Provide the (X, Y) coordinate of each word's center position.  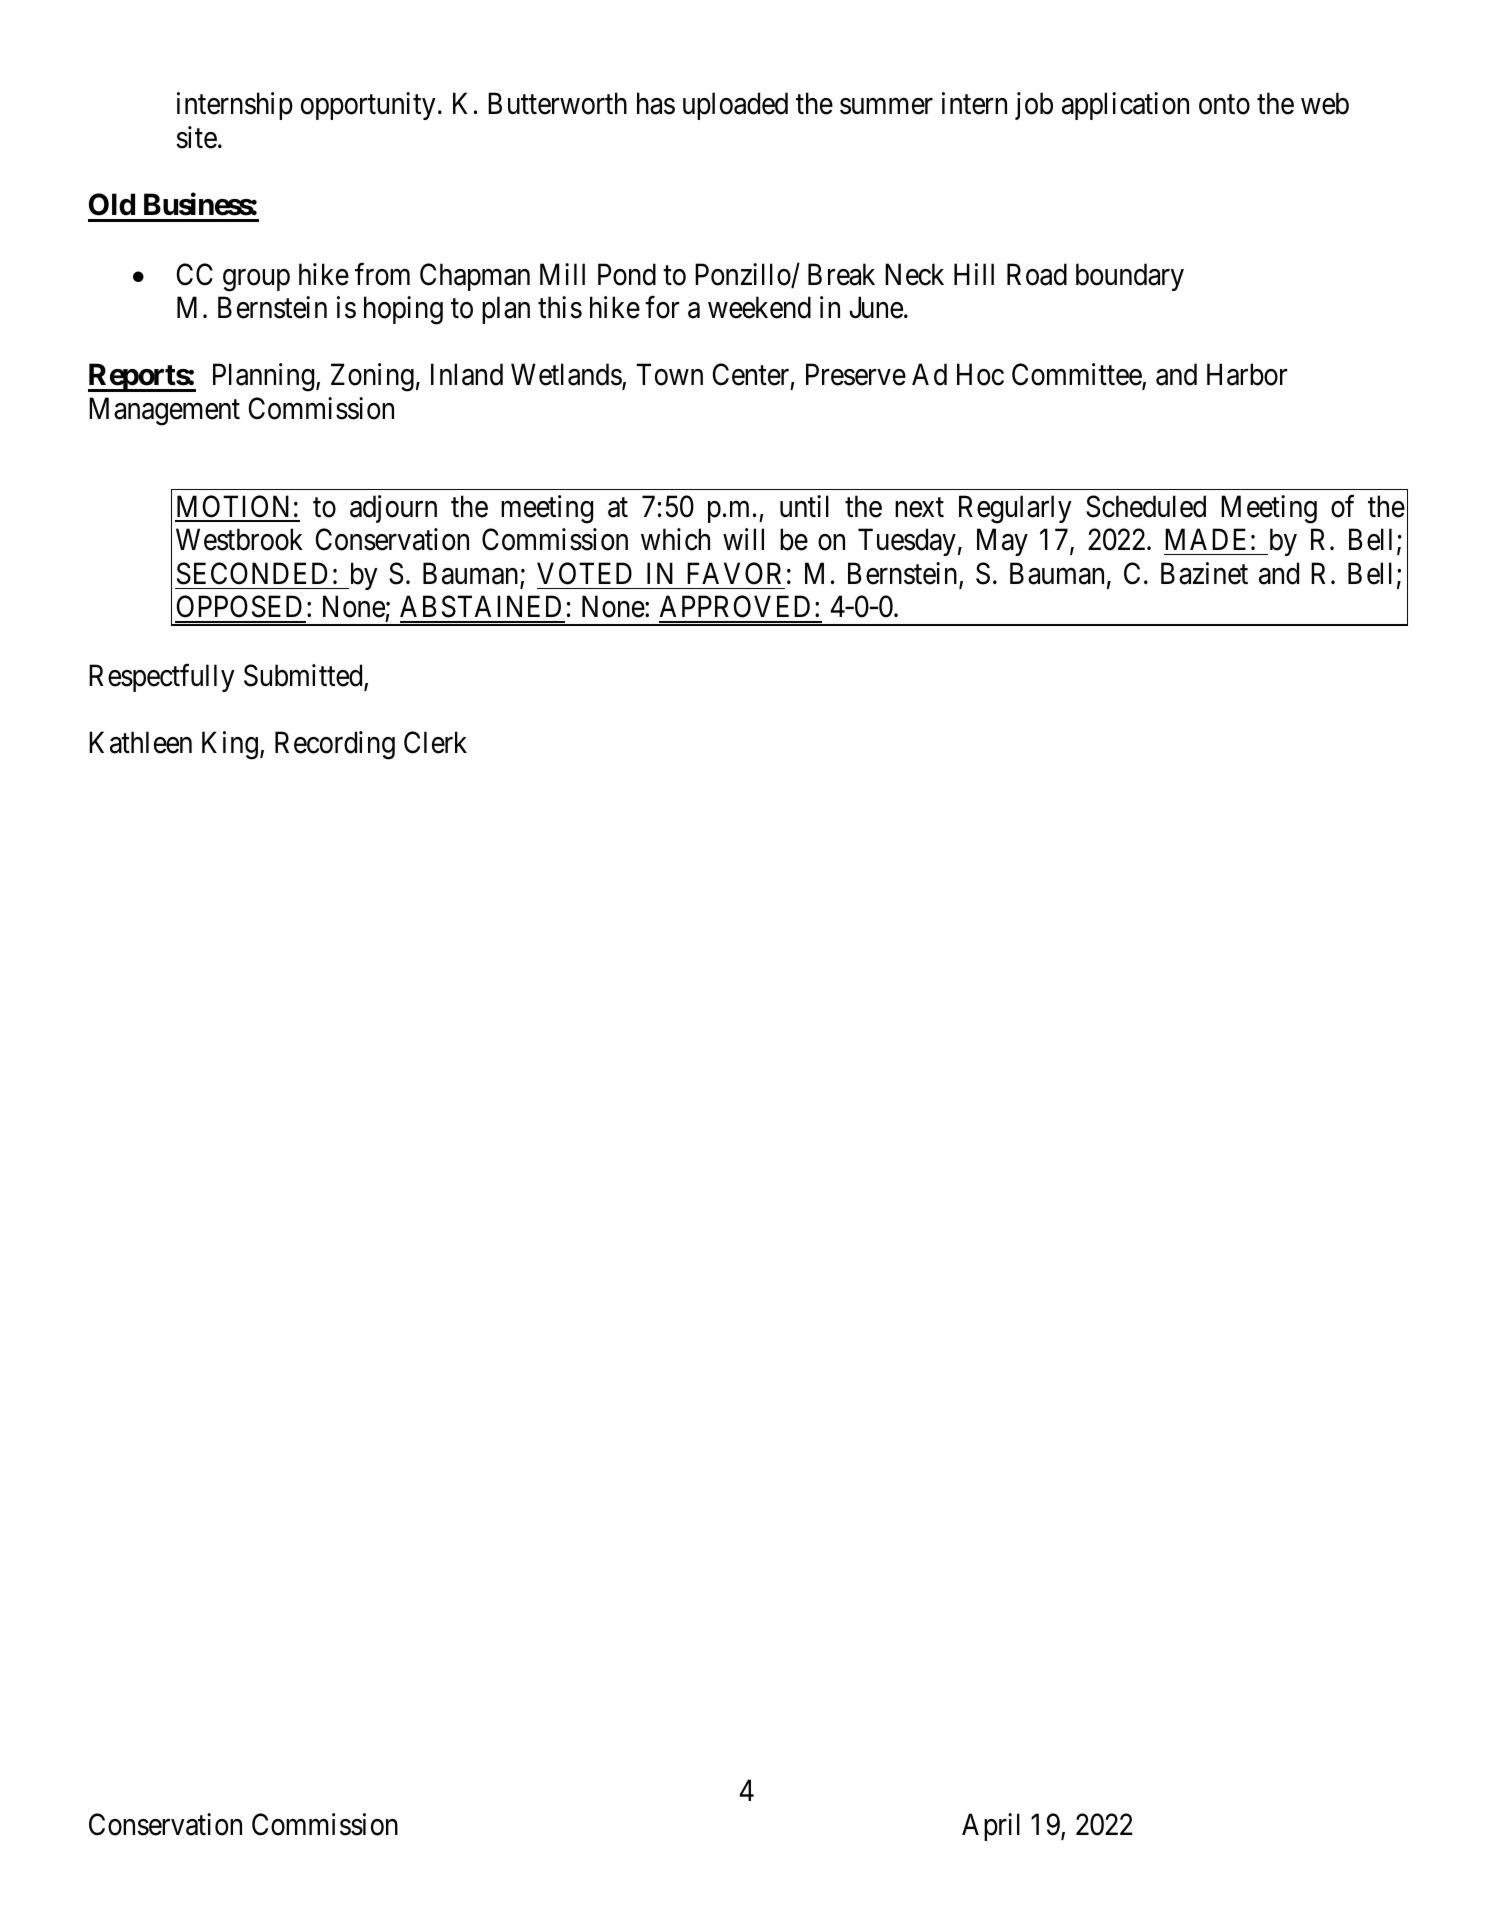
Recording (335, 745)
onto (1224, 105)
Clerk (435, 742)
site (196, 137)
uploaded (735, 106)
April (991, 1827)
